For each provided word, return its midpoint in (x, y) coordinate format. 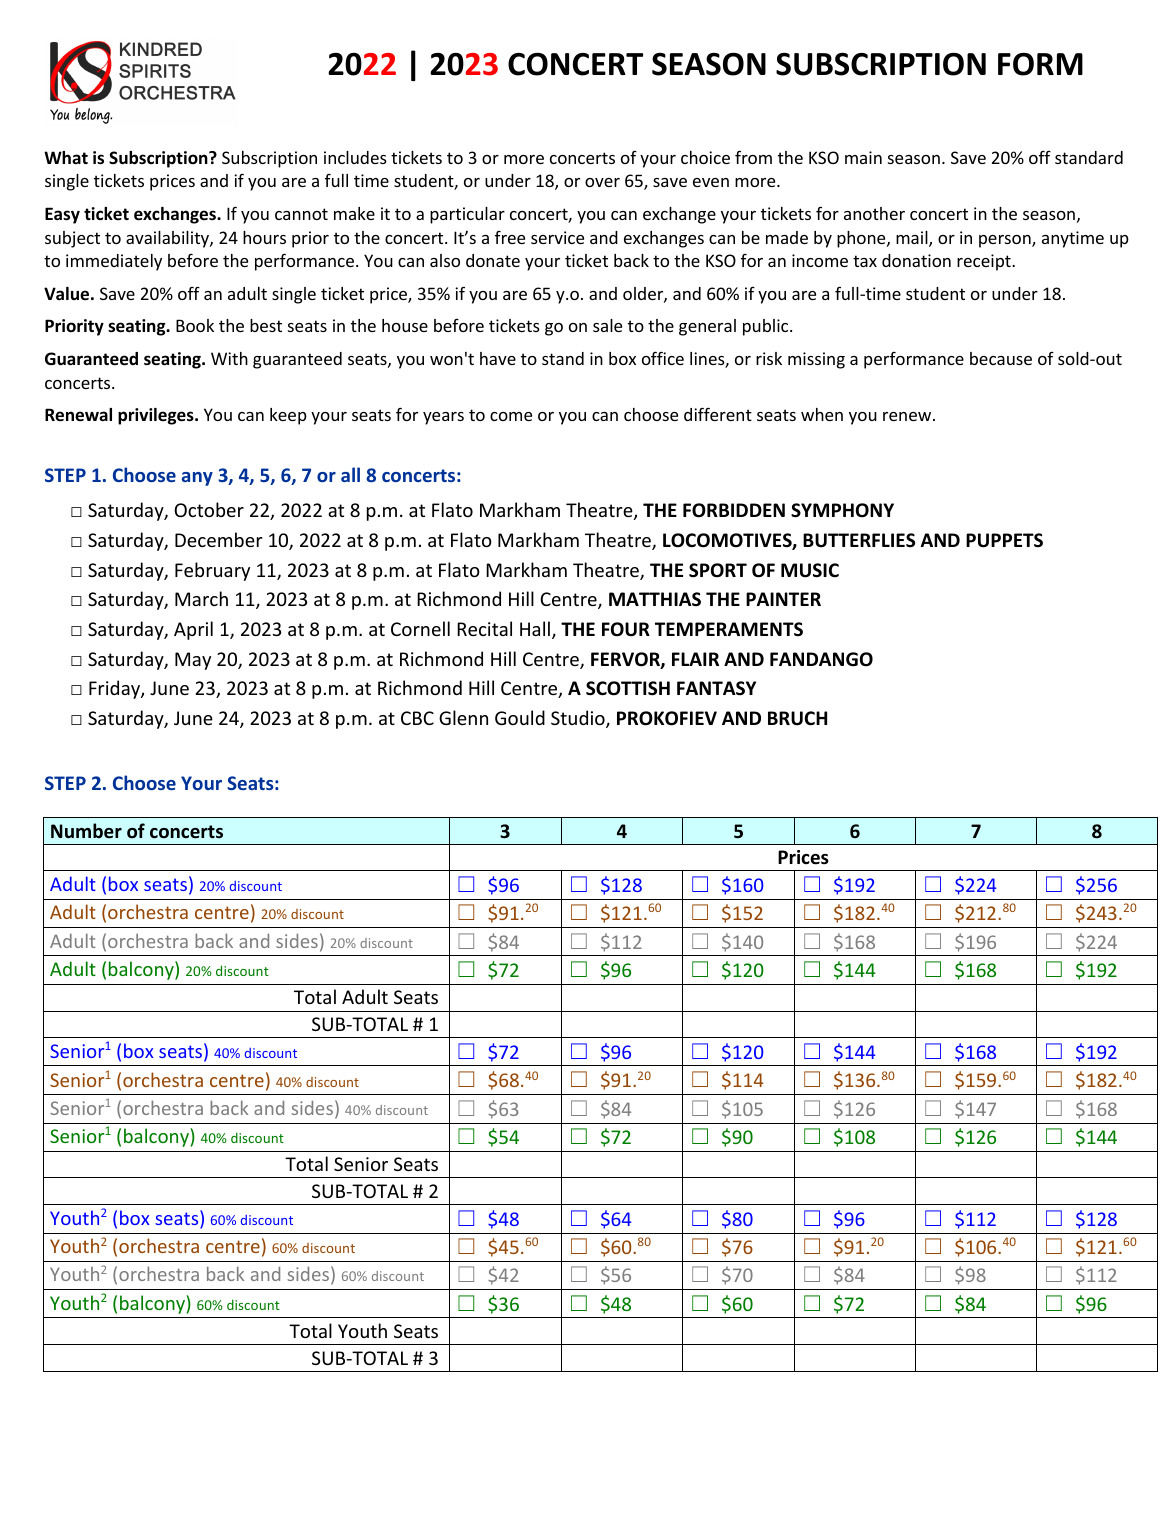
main (863, 157)
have (498, 358)
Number (86, 831)
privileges (157, 416)
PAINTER (783, 599)
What (66, 157)
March (201, 598)
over (602, 182)
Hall (535, 628)
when (822, 414)
